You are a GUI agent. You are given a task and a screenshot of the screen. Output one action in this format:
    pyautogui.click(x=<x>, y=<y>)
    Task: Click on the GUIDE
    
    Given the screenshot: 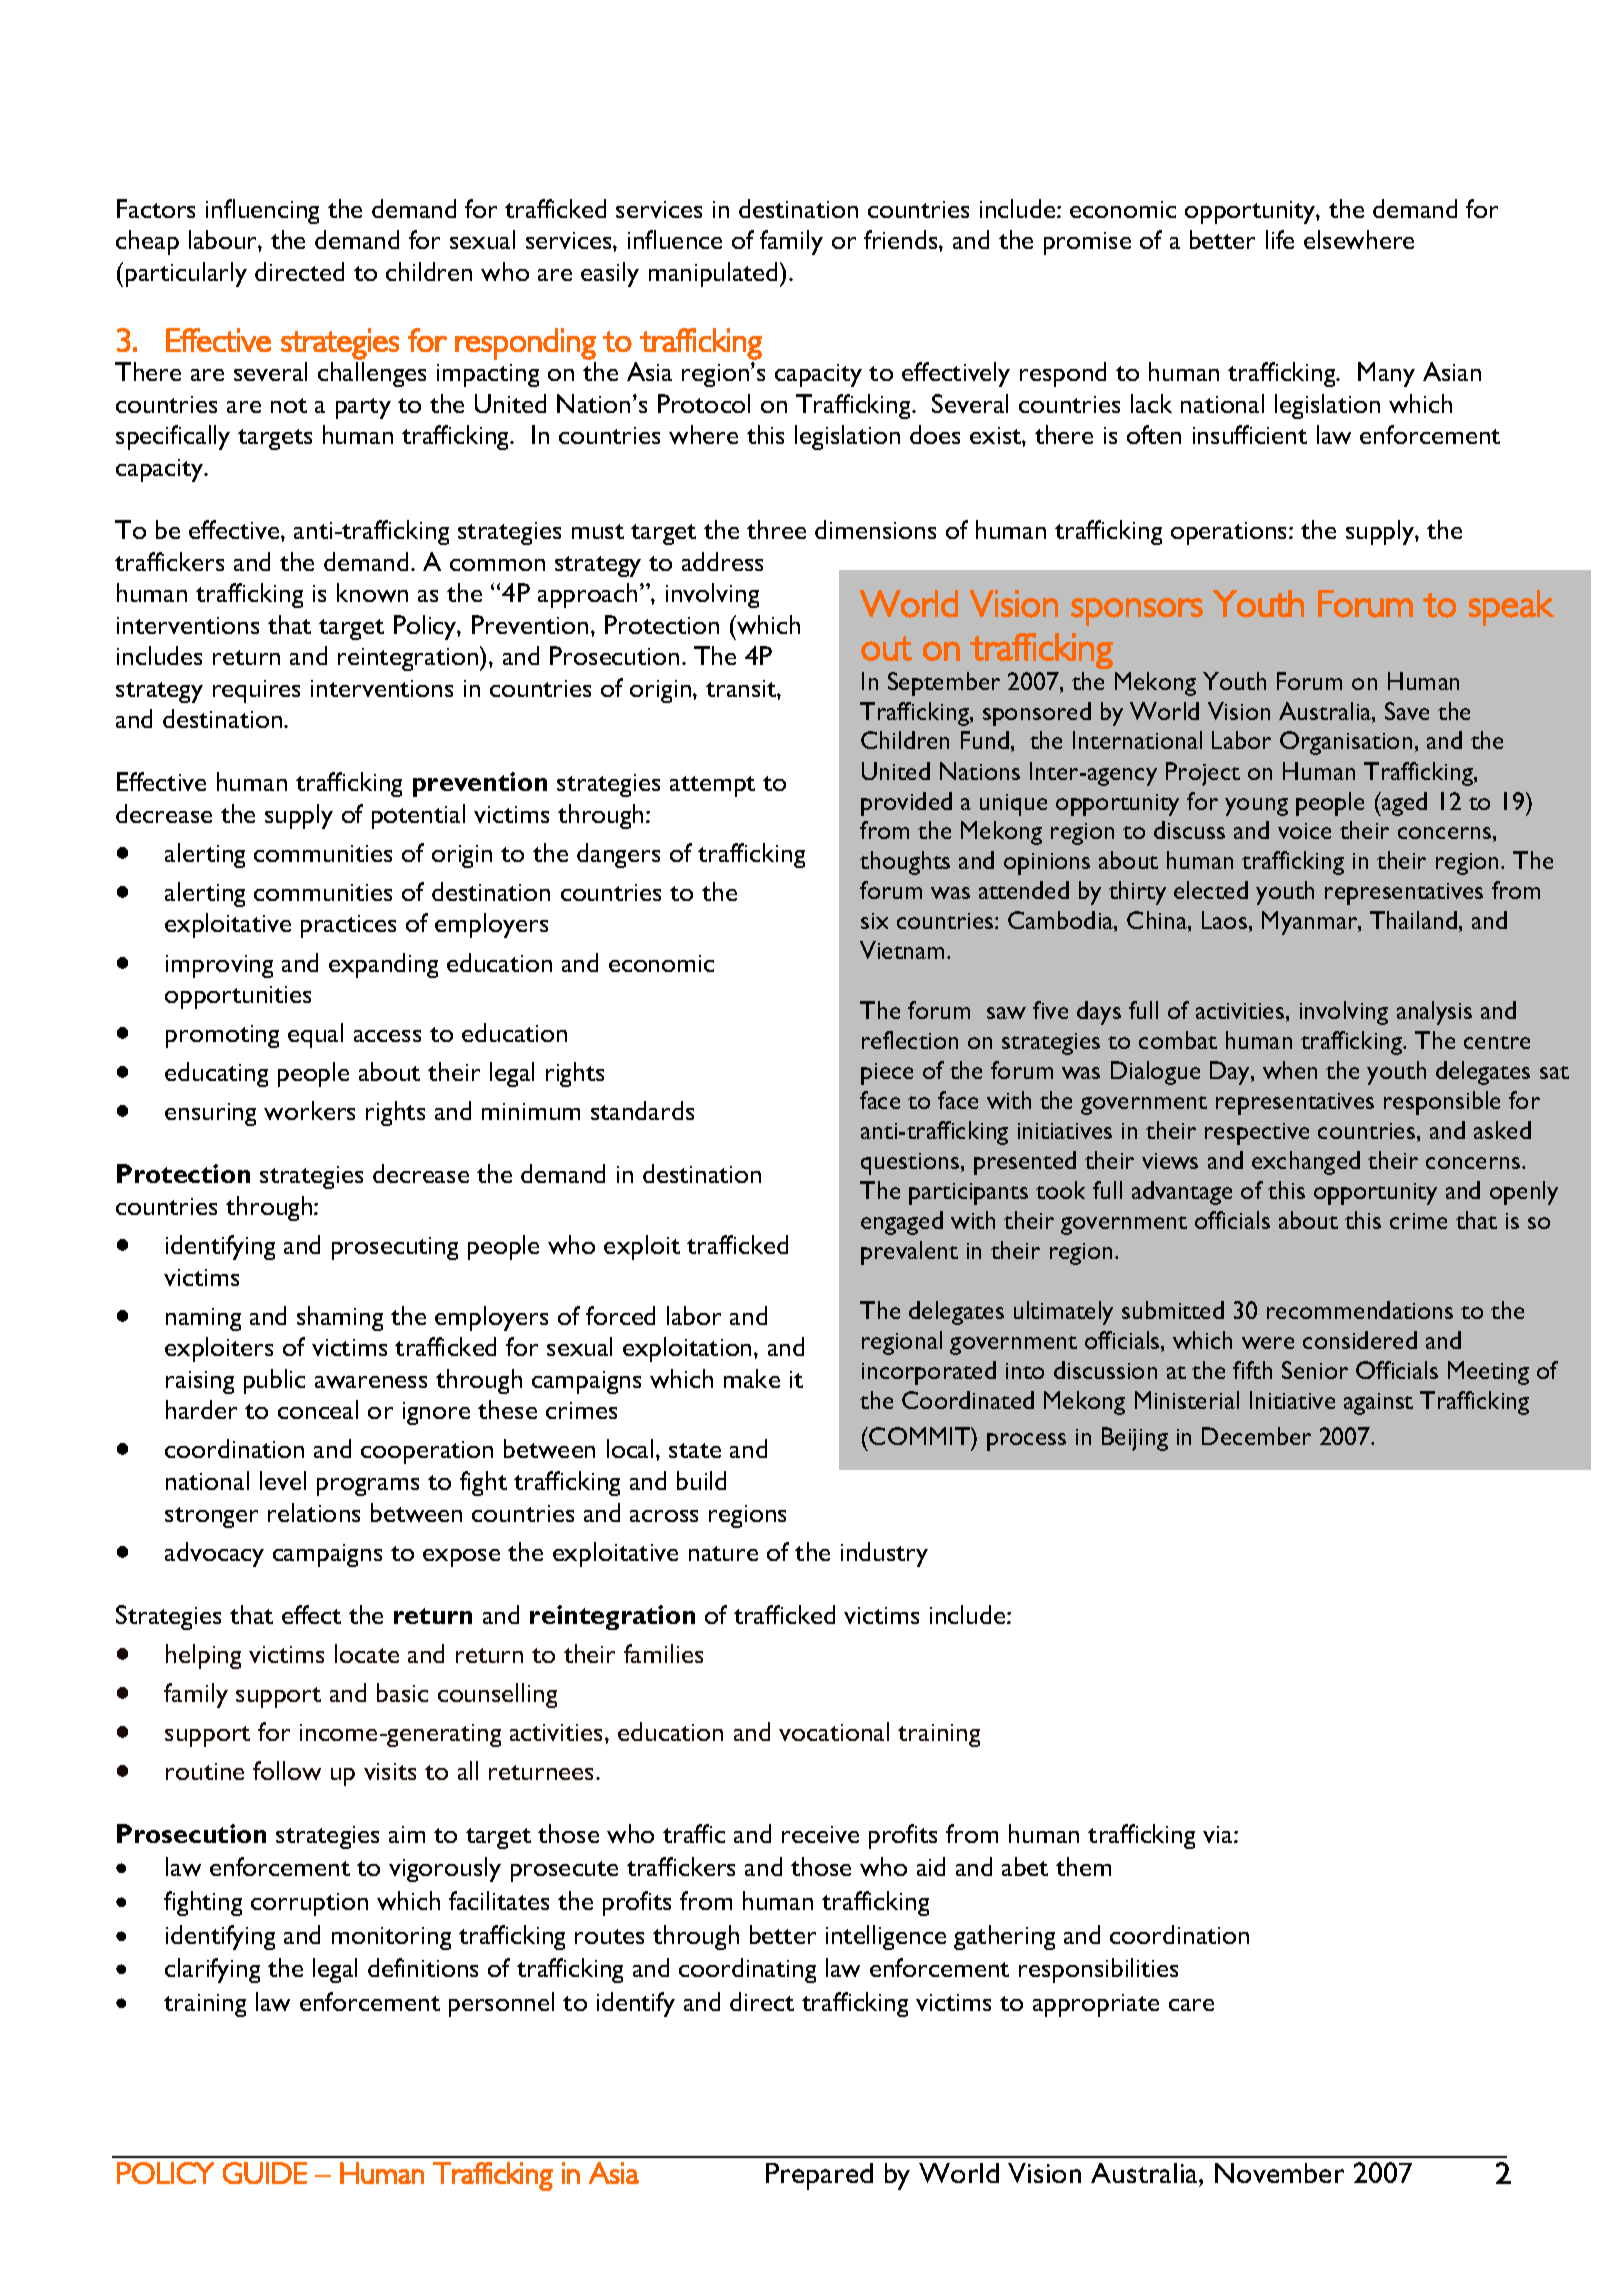 What is the action you would take?
    pyautogui.click(x=265, y=2173)
